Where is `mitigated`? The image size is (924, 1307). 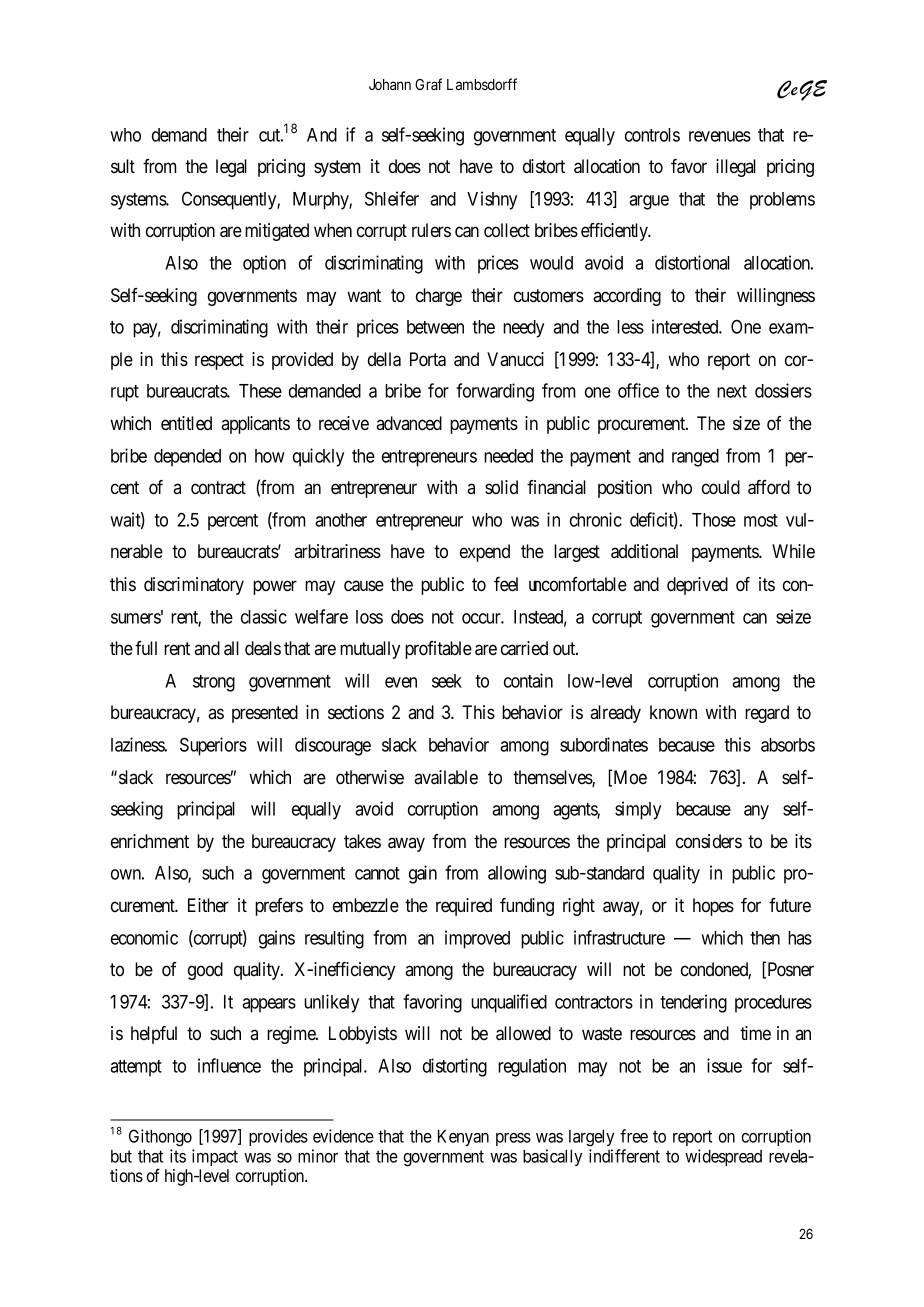 mitigated is located at coordinates (277, 232).
